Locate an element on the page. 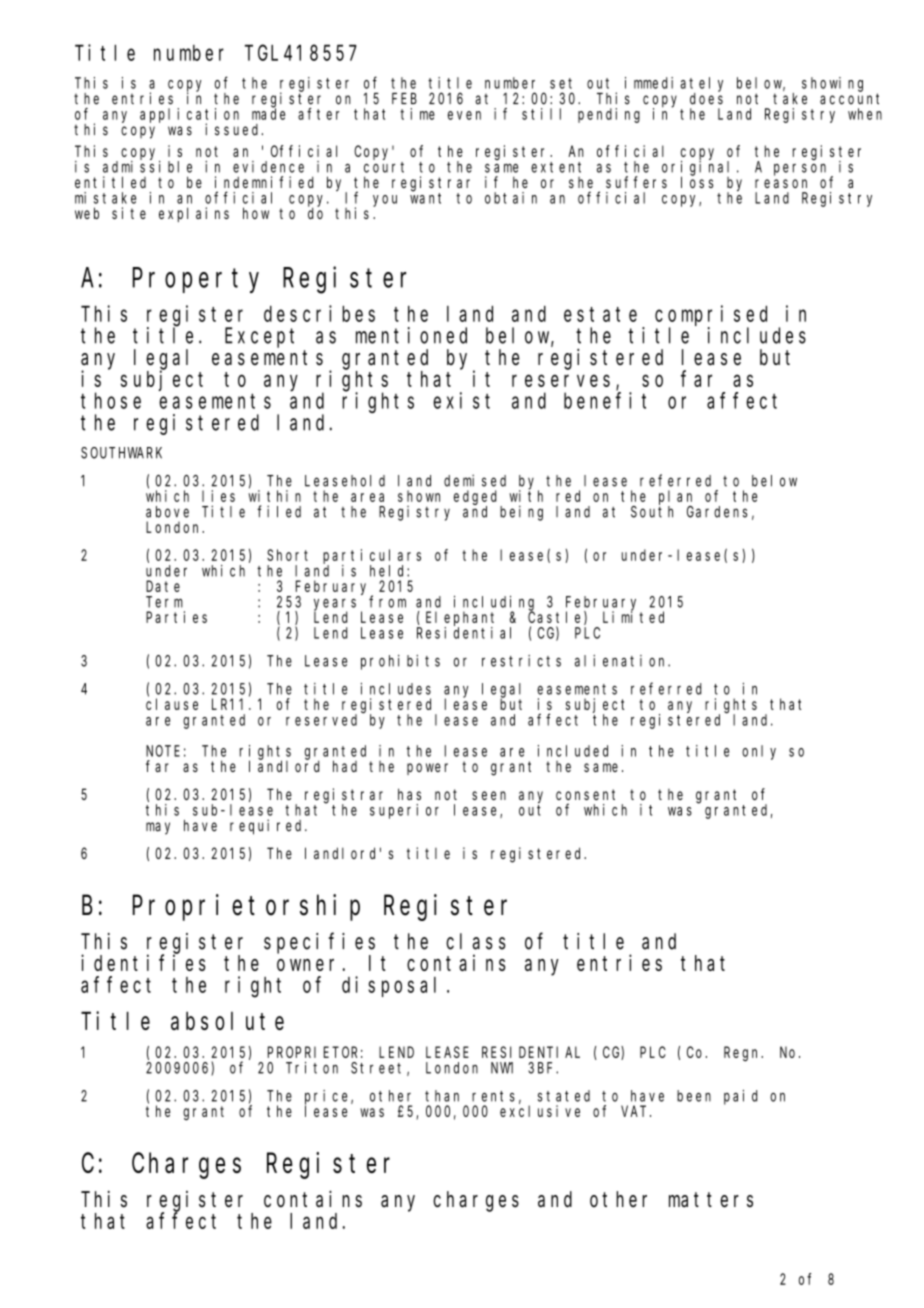 The height and width of the page is (1308, 924). Parties is located at coordinates (176, 617).
